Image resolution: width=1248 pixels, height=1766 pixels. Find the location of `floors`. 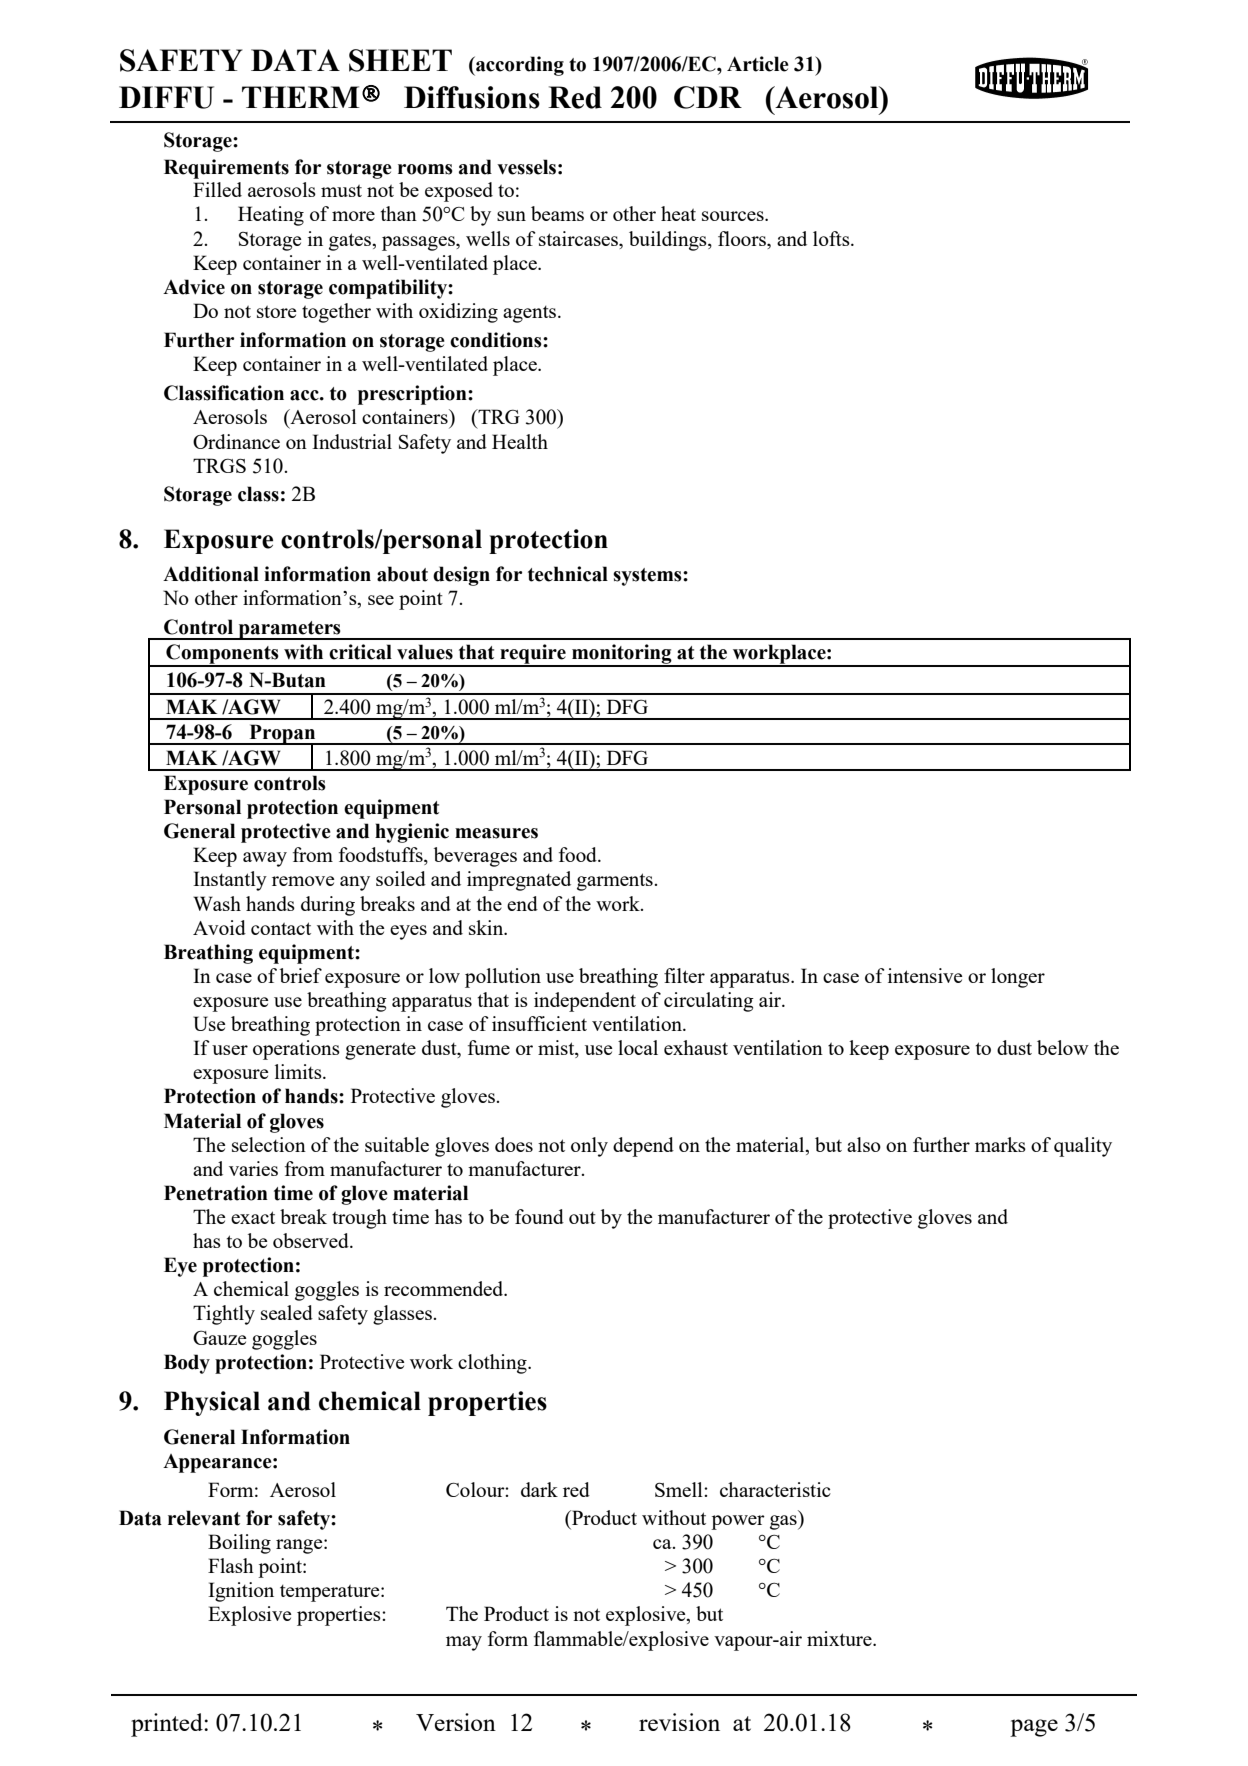

floors is located at coordinates (743, 238).
